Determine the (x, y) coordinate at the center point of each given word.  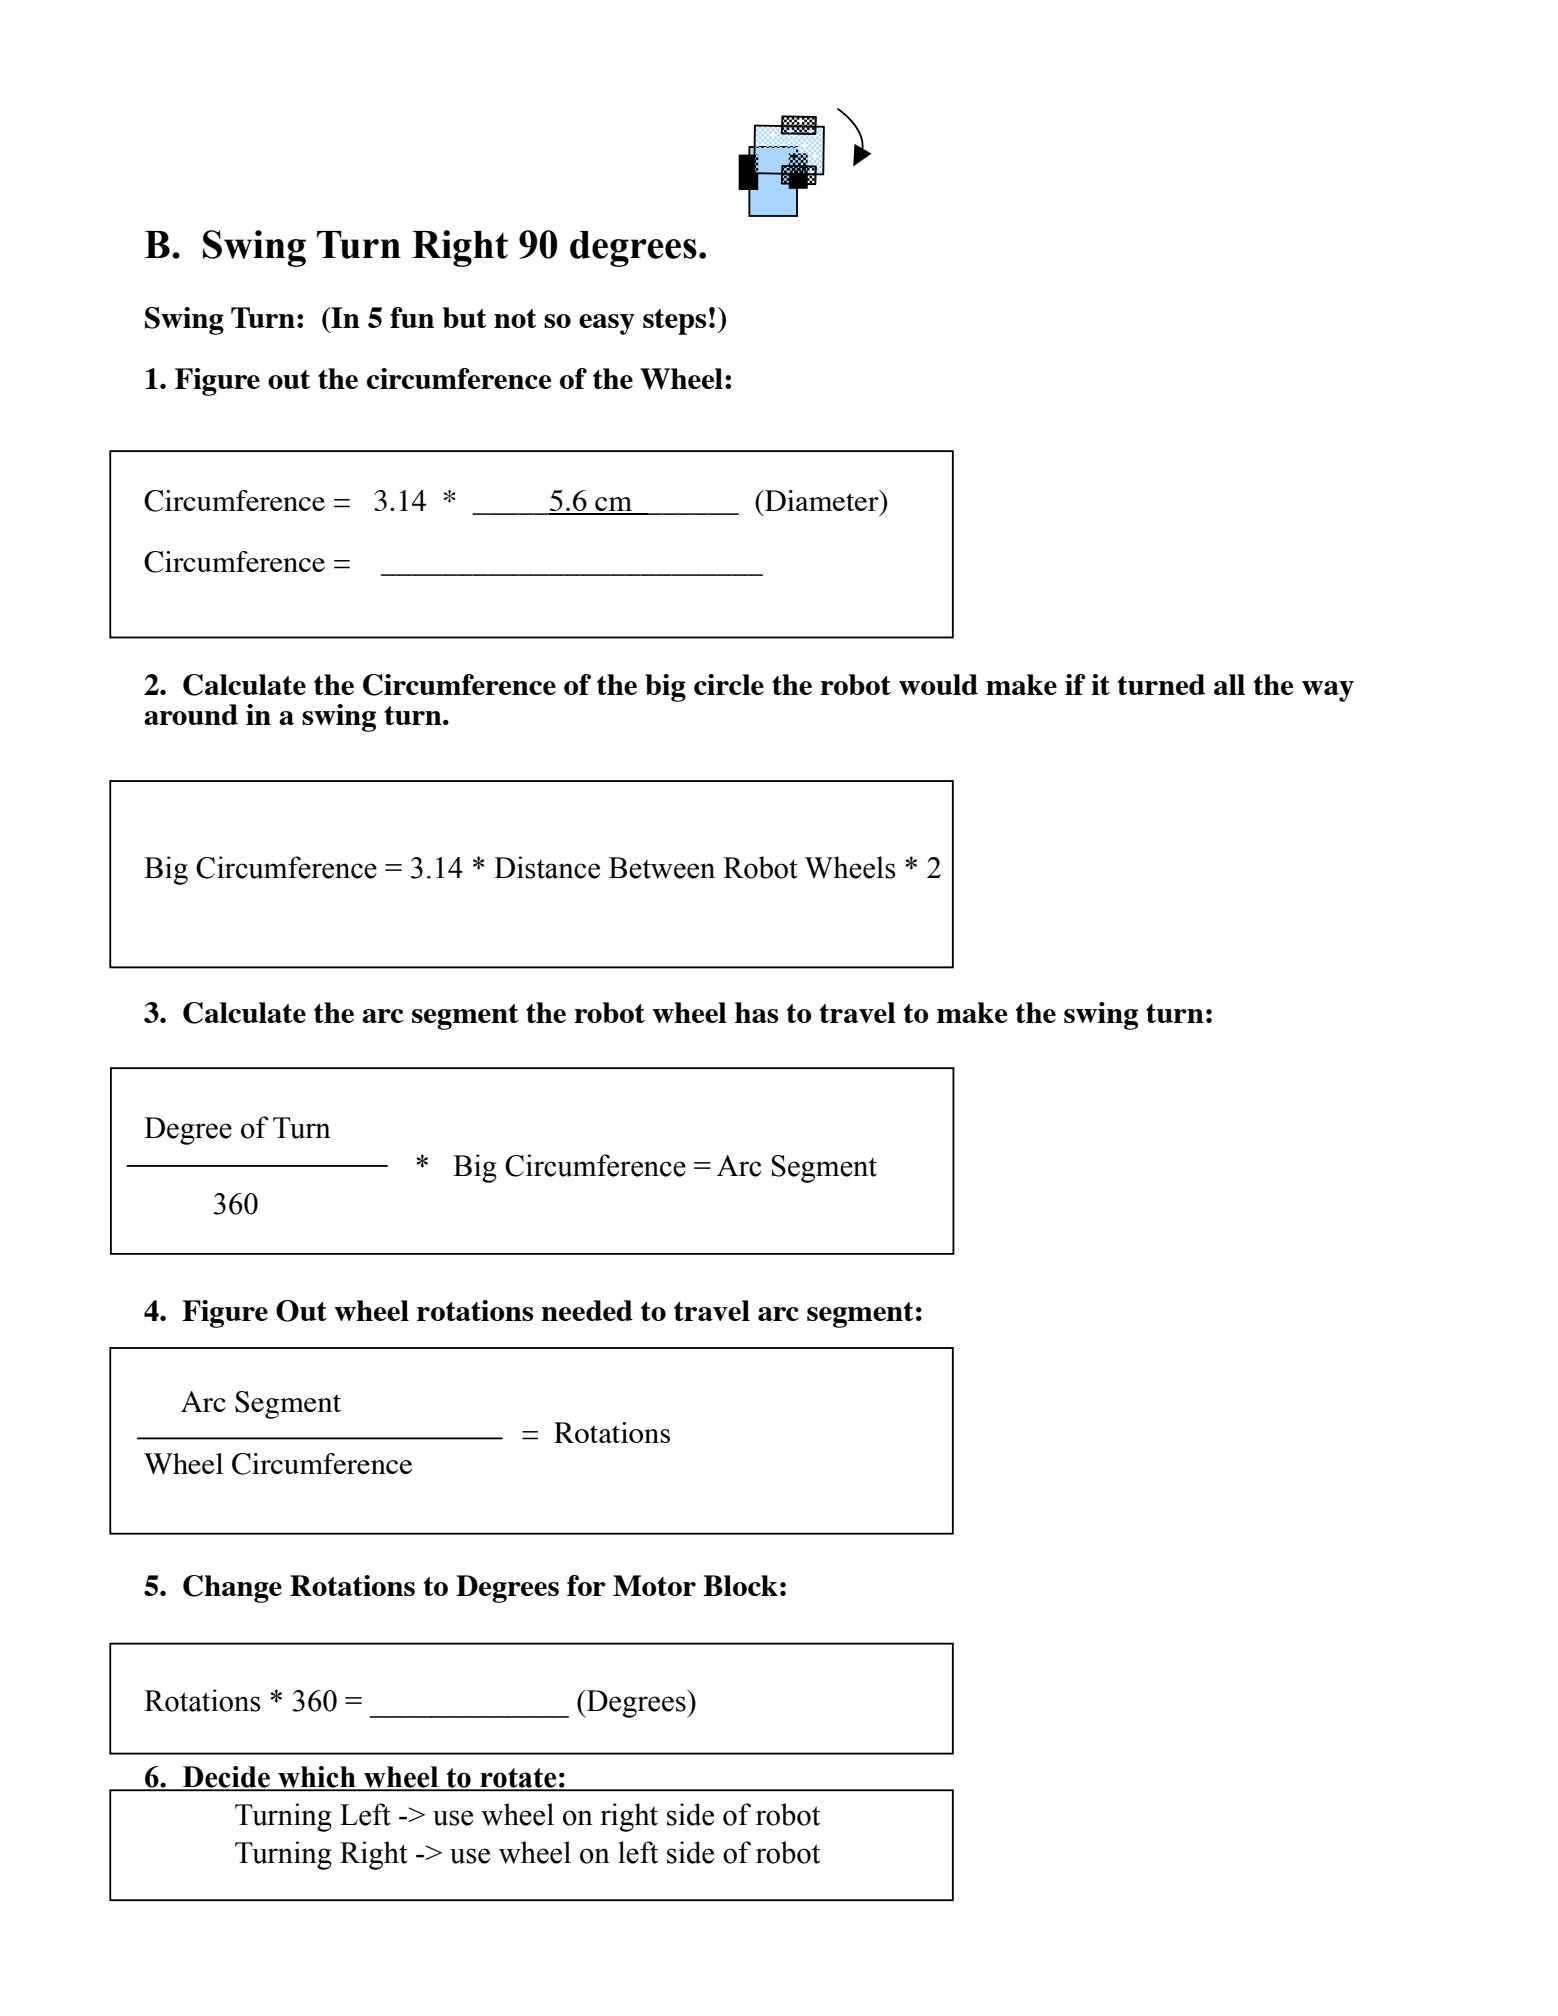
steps (674, 322)
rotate (518, 1779)
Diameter (822, 500)
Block (740, 1585)
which (317, 1778)
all (1229, 684)
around (191, 714)
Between (662, 868)
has (756, 1012)
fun (412, 317)
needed (587, 1310)
